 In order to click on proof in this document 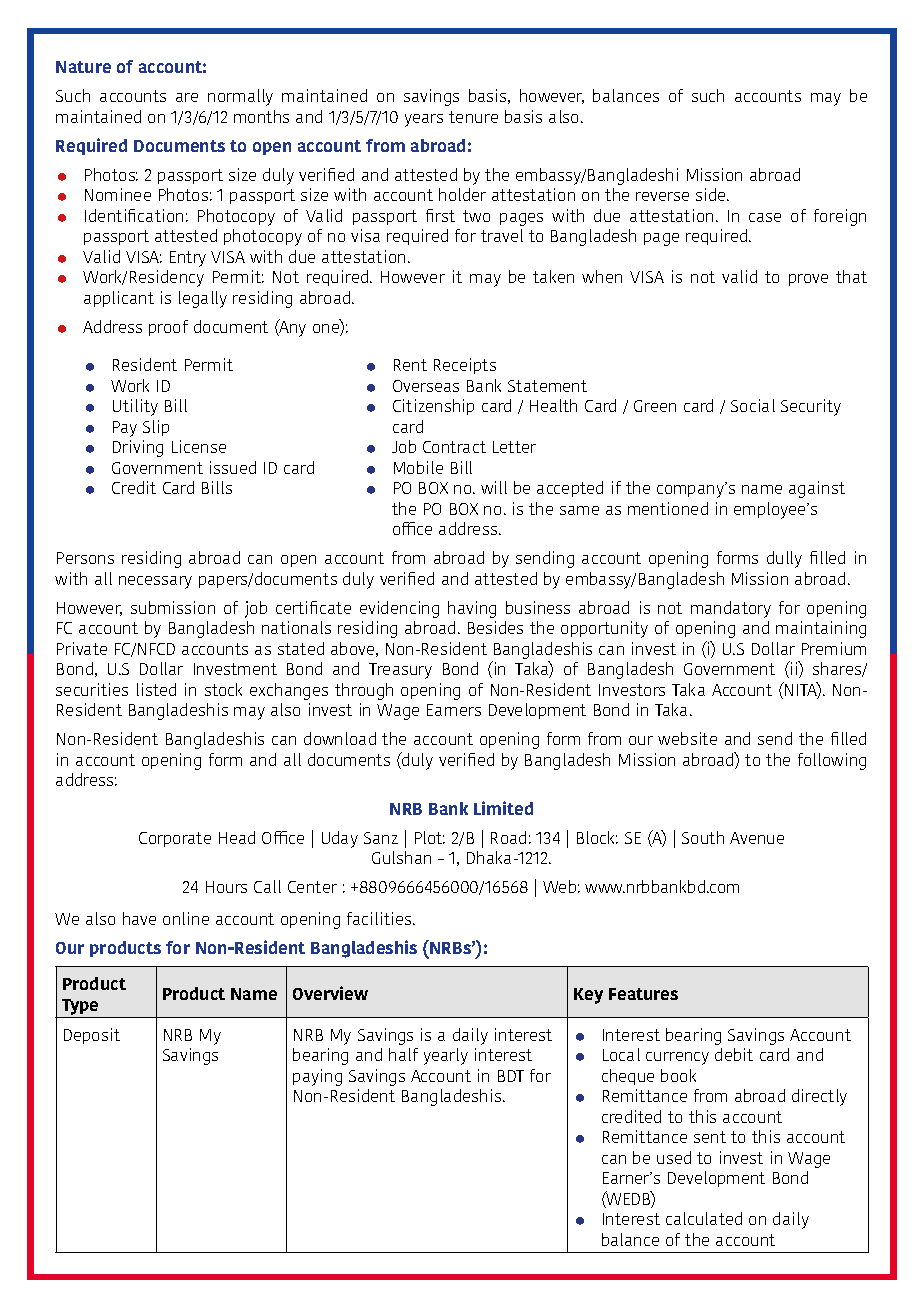, I will do `click(168, 328)`.
